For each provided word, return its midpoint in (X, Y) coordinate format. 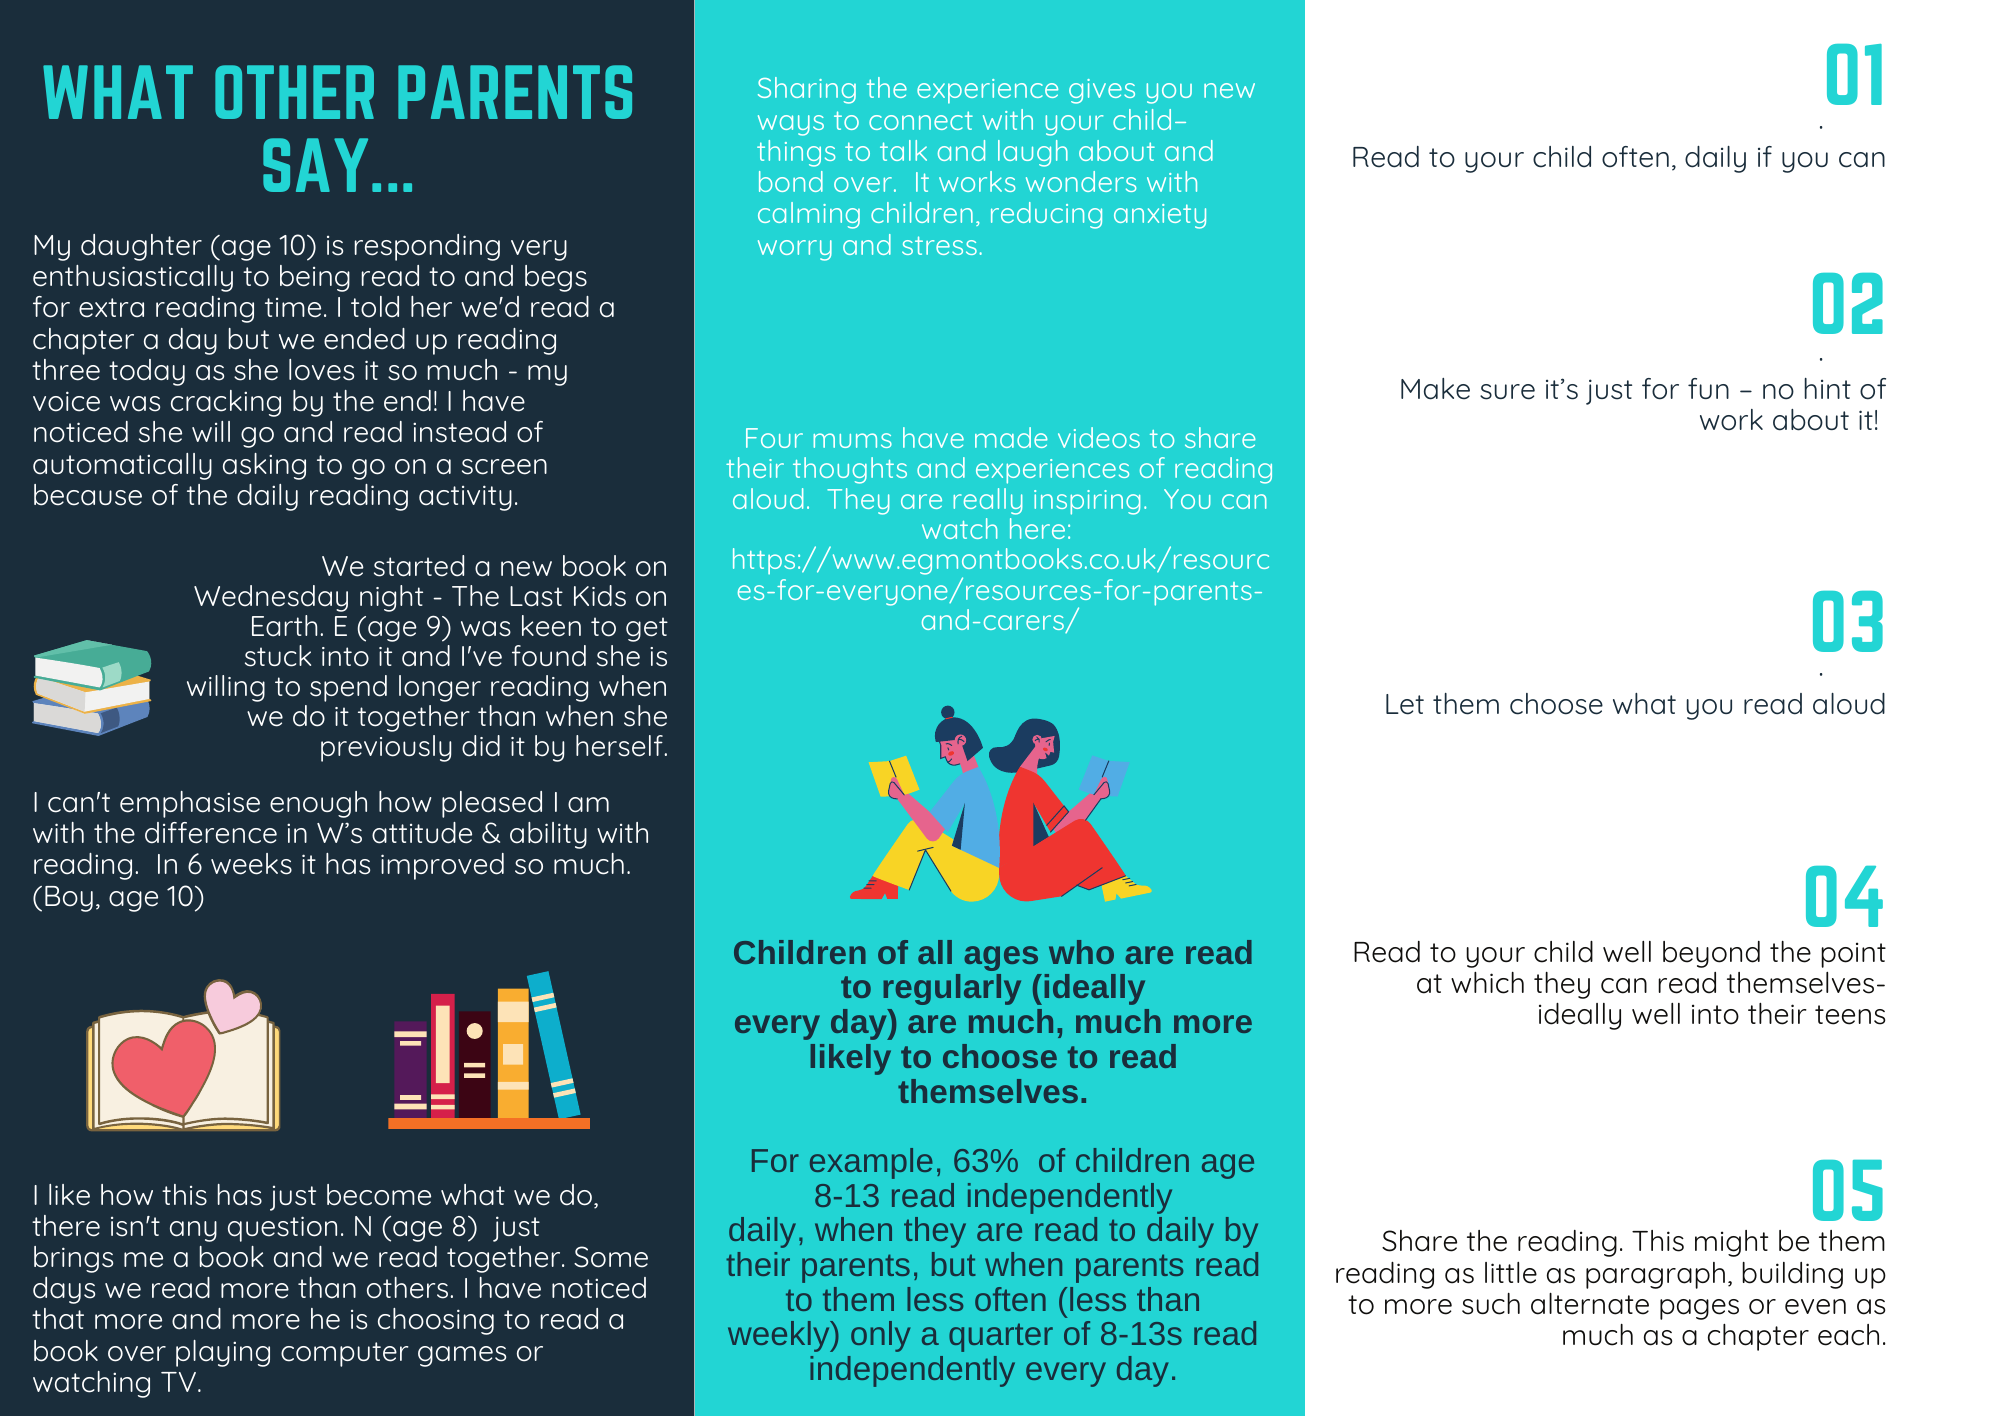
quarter (1001, 1337)
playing (223, 1353)
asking (264, 466)
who (1081, 952)
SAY (315, 165)
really (987, 501)
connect (921, 120)
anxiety (1160, 216)
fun (1708, 388)
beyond (1711, 954)
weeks (251, 864)
